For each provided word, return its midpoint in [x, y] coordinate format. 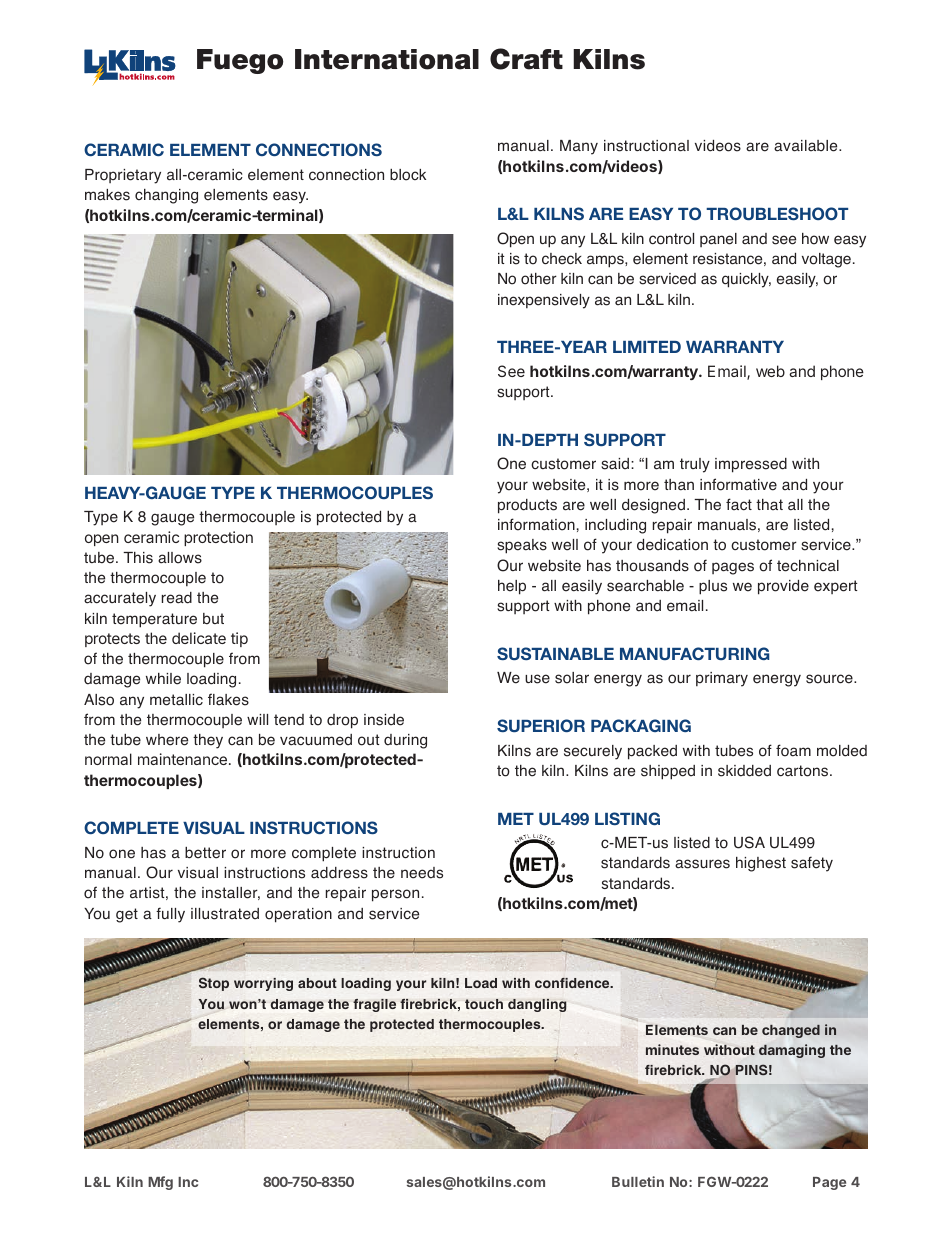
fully [170, 915]
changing [166, 196]
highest [761, 864]
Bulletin [638, 1181]
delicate [199, 638]
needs [422, 873]
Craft [526, 59]
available [807, 146]
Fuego [240, 61]
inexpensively [544, 301]
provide [783, 587]
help [512, 587]
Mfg [160, 1183]
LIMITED [647, 347]
